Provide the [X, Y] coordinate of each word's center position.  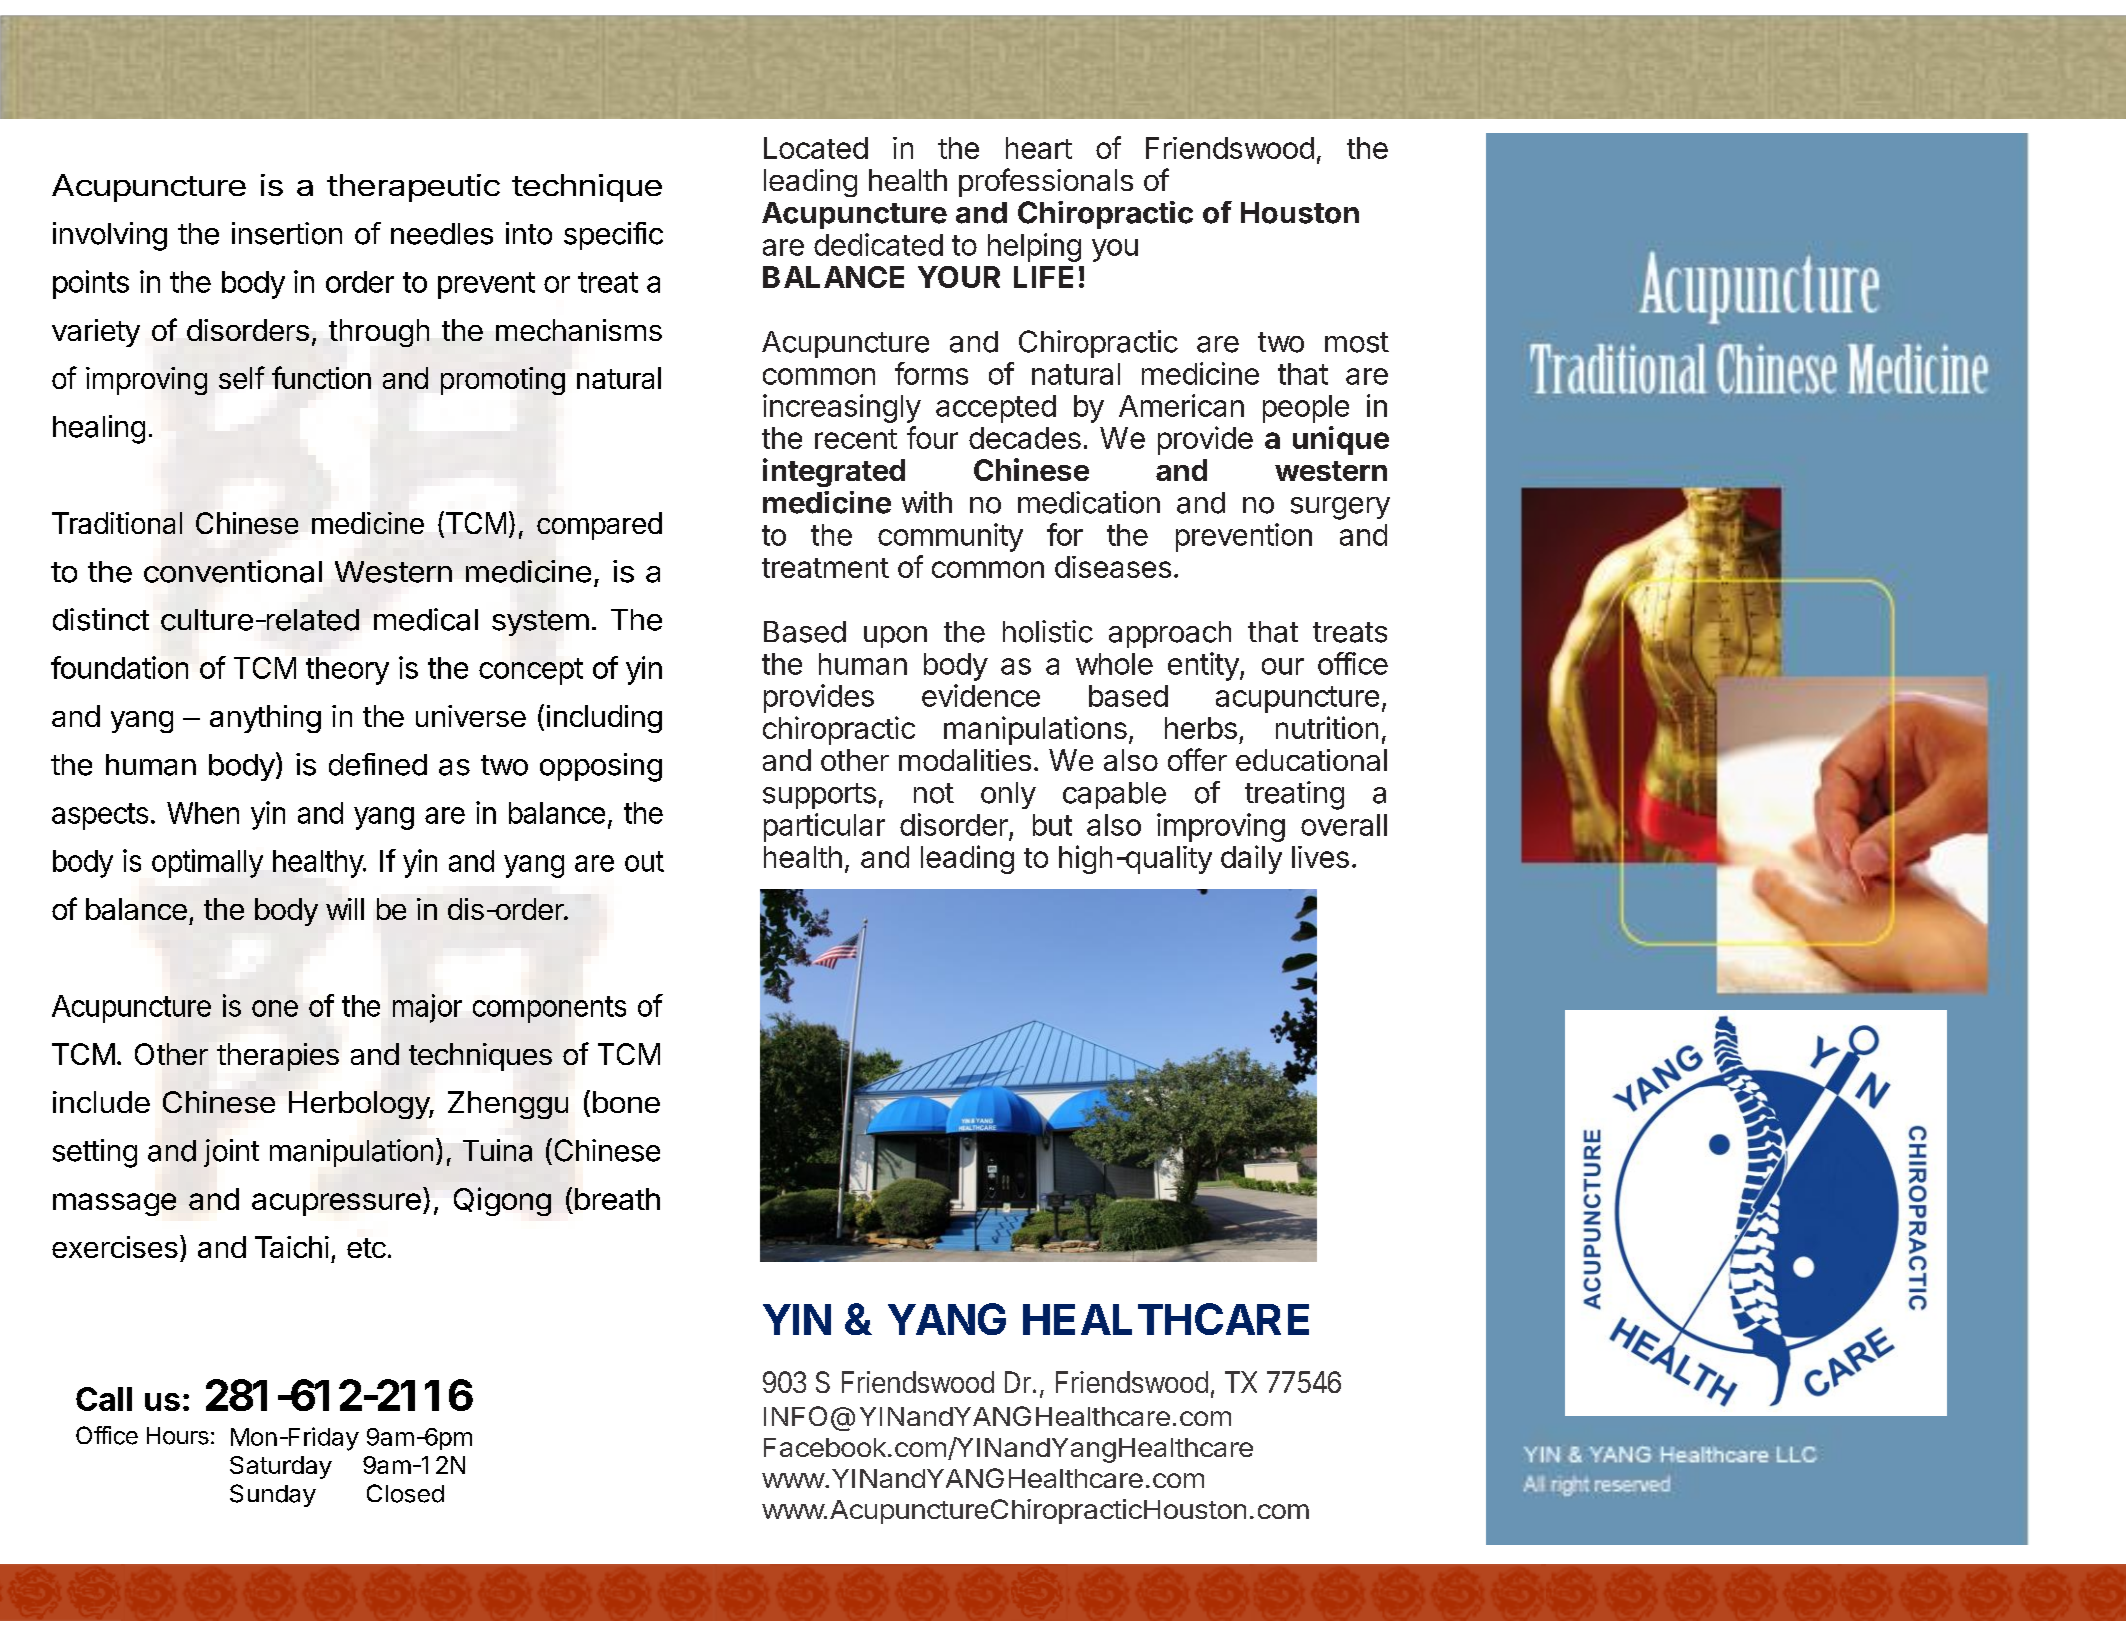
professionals [1046, 182]
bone [626, 1102]
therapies [278, 1057]
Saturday [281, 1467]
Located [816, 148]
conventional [233, 571]
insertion [287, 233]
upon [895, 637]
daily [1251, 859]
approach [1170, 634]
